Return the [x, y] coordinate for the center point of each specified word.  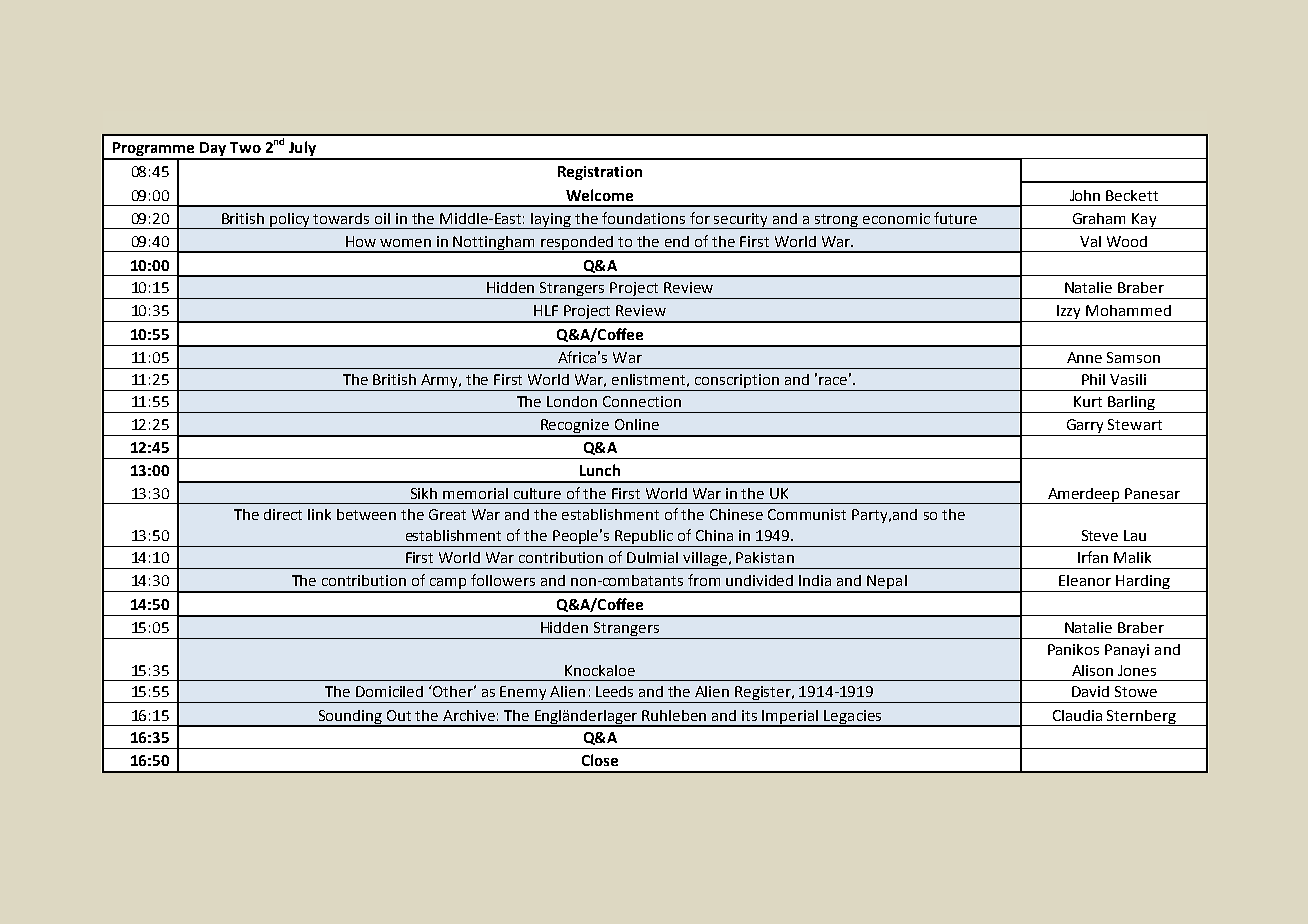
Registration [600, 173]
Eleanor [1085, 580]
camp [448, 585]
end [677, 241]
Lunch [600, 470]
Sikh [424, 493]
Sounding [350, 718]
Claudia [1077, 715]
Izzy [1069, 313]
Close [600, 760]
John [1085, 195]
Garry [1085, 427]
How [361, 241]
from [704, 580]
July [302, 150]
